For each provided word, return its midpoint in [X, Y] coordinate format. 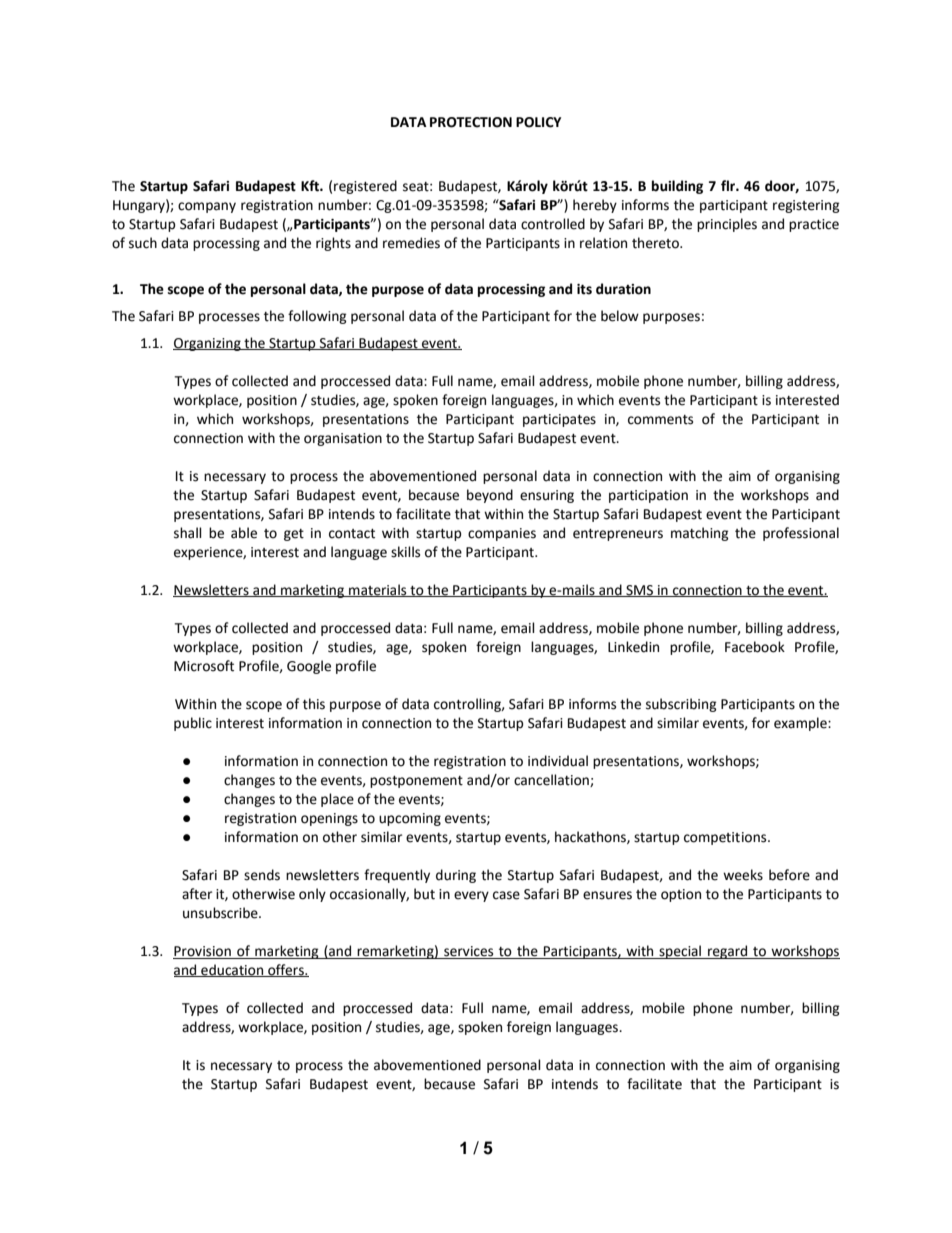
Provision [203, 952]
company [207, 207]
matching [700, 534]
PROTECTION [471, 122]
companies [502, 534]
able [244, 533]
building [677, 187]
